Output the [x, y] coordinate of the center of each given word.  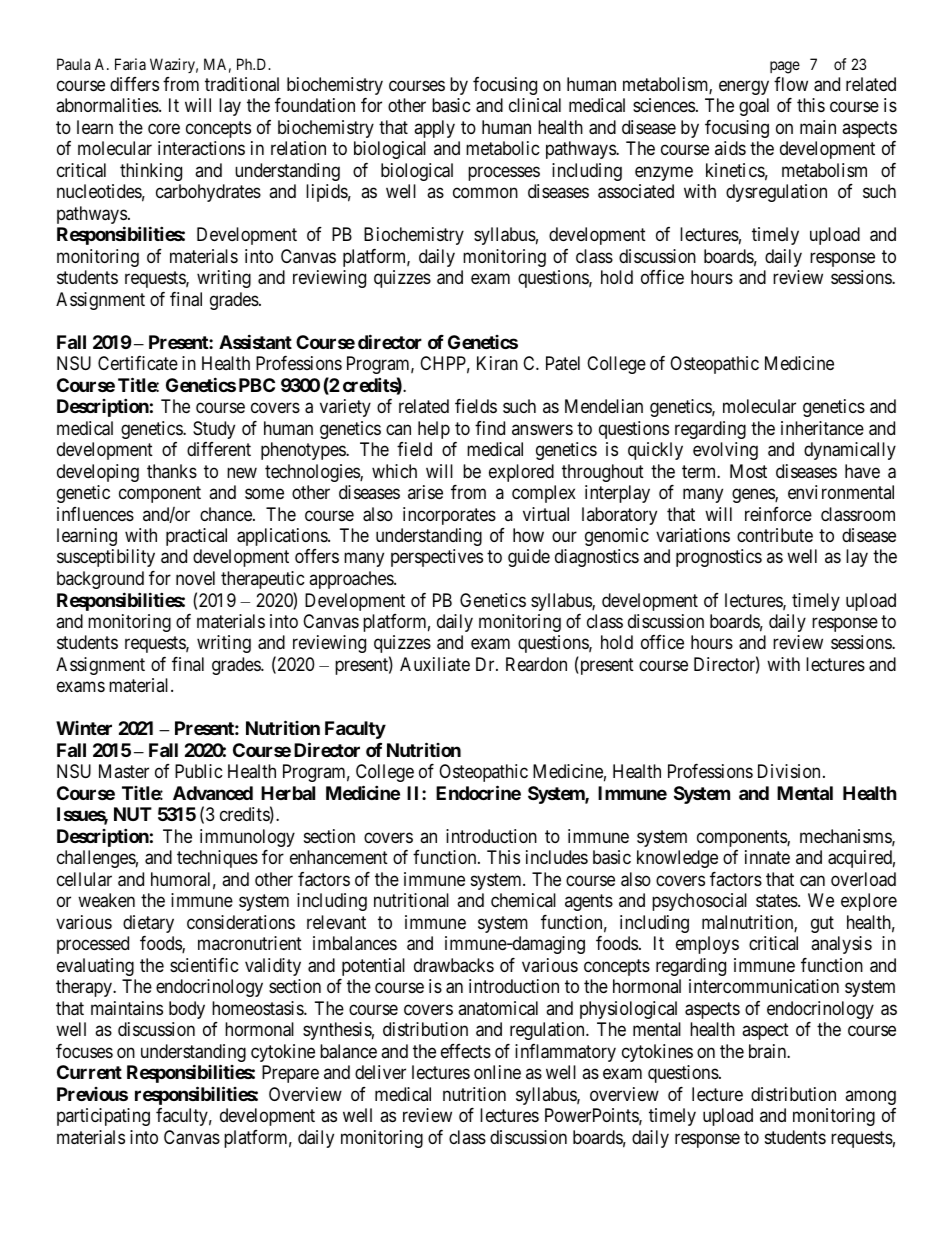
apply [434, 129]
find [490, 428]
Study [214, 430]
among [870, 1097]
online [497, 1072]
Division [789, 771]
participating [103, 1117]
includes [557, 857]
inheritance [822, 428]
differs [134, 84]
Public [199, 771]
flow [791, 84]
